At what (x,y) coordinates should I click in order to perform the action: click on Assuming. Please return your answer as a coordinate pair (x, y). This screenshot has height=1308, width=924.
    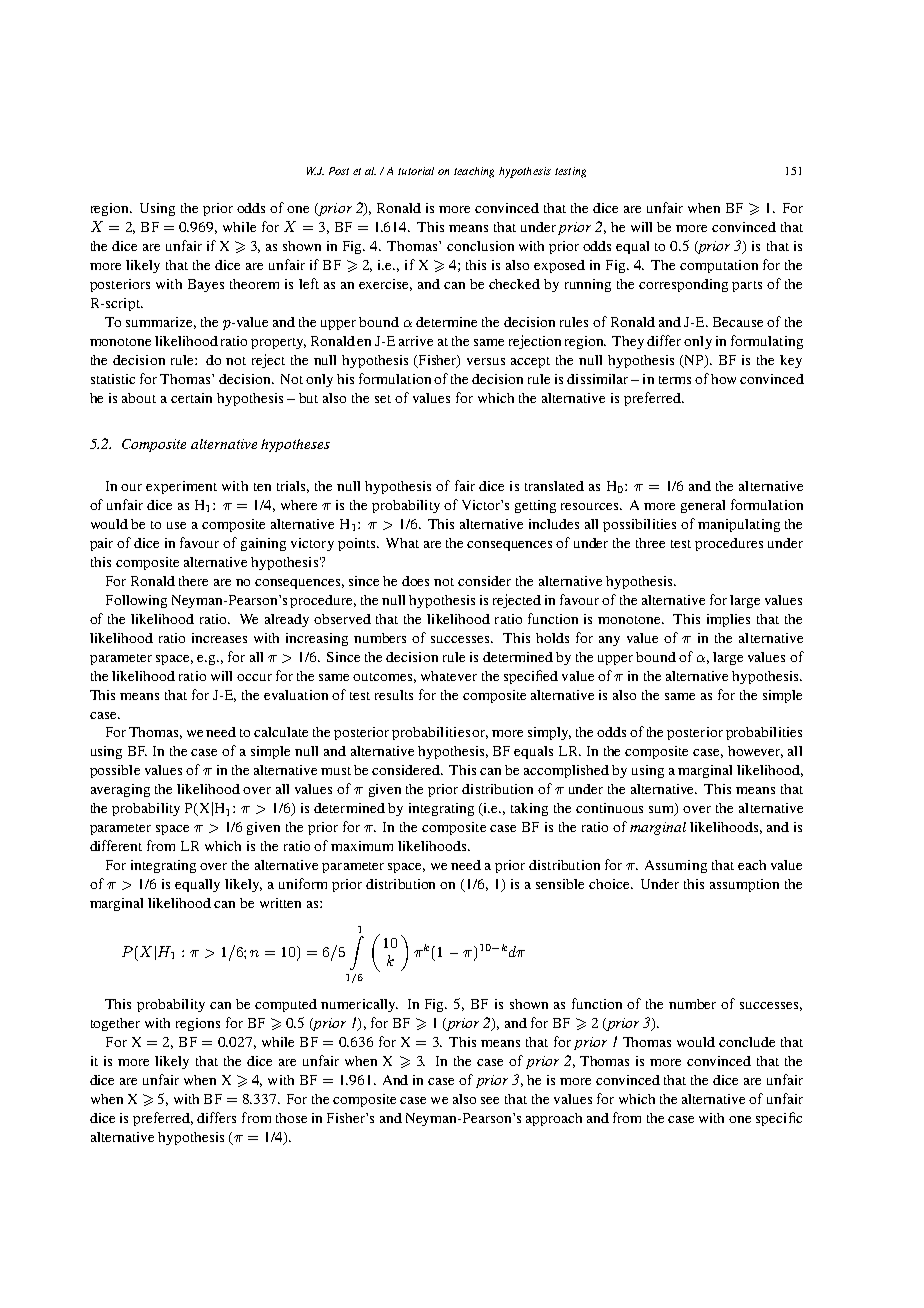
    Looking at the image, I should click on (676, 866).
